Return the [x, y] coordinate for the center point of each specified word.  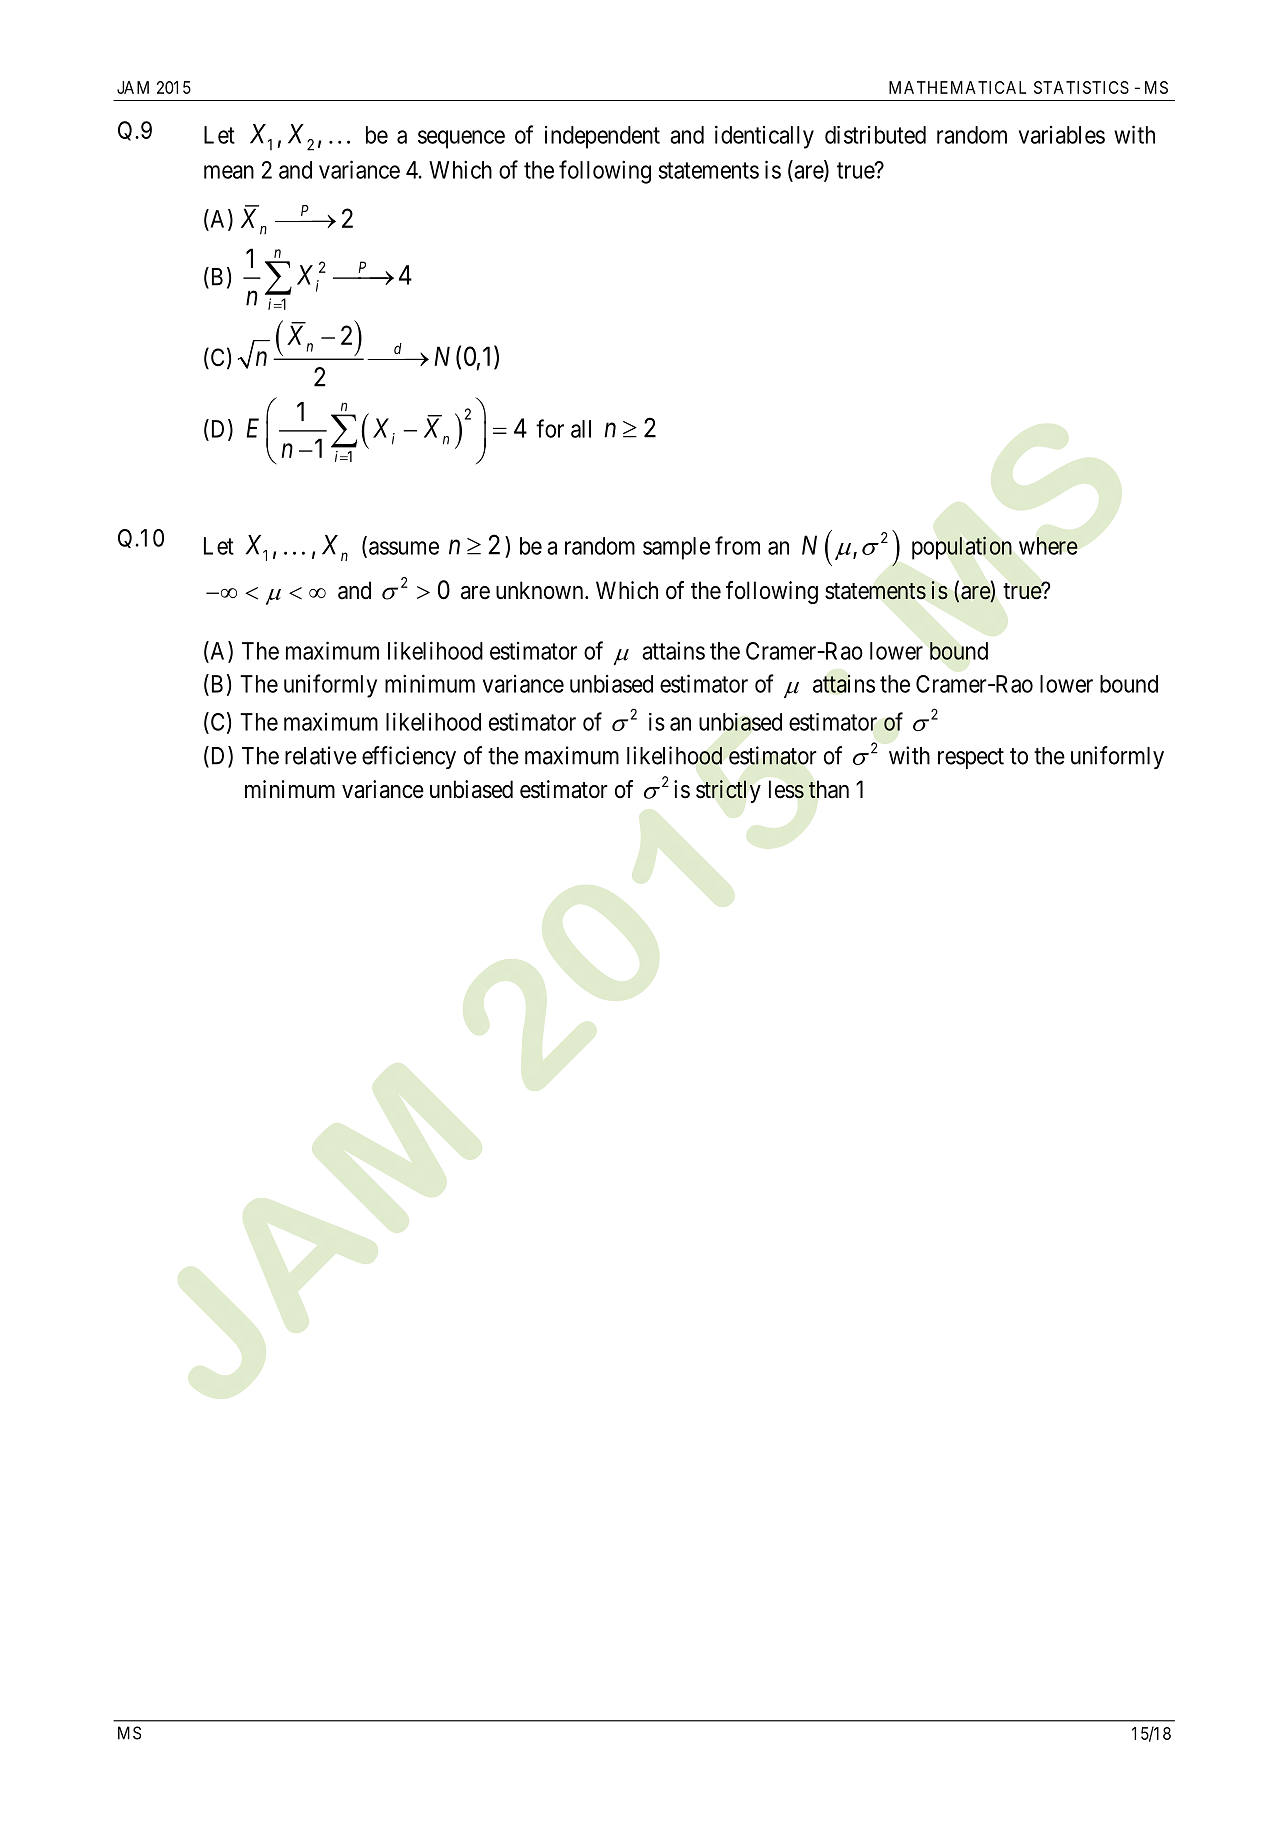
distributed [875, 135]
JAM [133, 87]
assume [404, 548]
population [962, 548]
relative [321, 755]
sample [676, 548]
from [737, 545]
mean [229, 172]
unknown [541, 590]
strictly [728, 791]
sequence [461, 139]
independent [602, 137]
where [1048, 546]
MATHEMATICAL [957, 87]
